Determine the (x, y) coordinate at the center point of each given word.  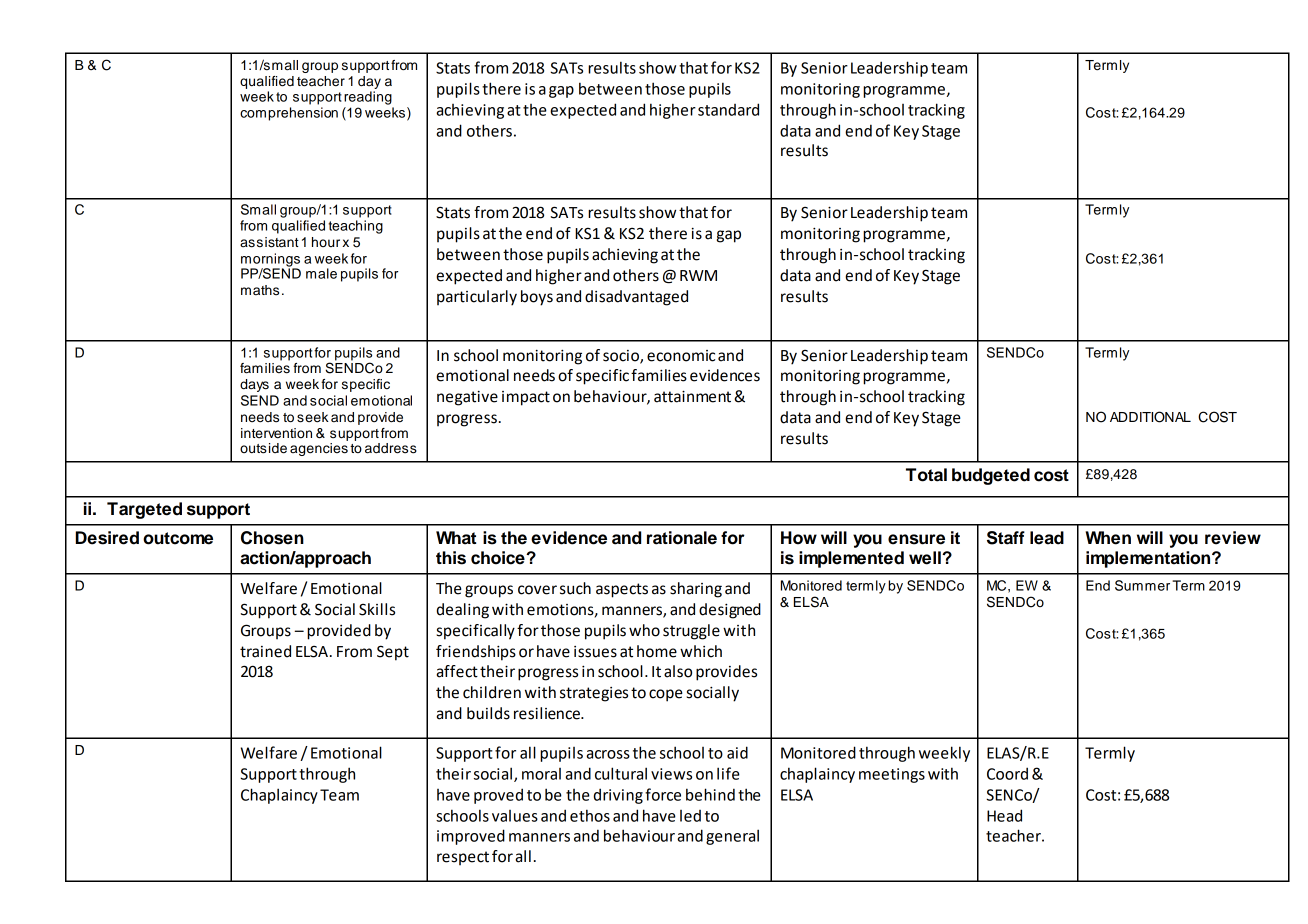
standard (728, 109)
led (690, 816)
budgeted (991, 476)
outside (263, 448)
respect (463, 858)
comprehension (289, 114)
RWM (698, 275)
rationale (682, 538)
